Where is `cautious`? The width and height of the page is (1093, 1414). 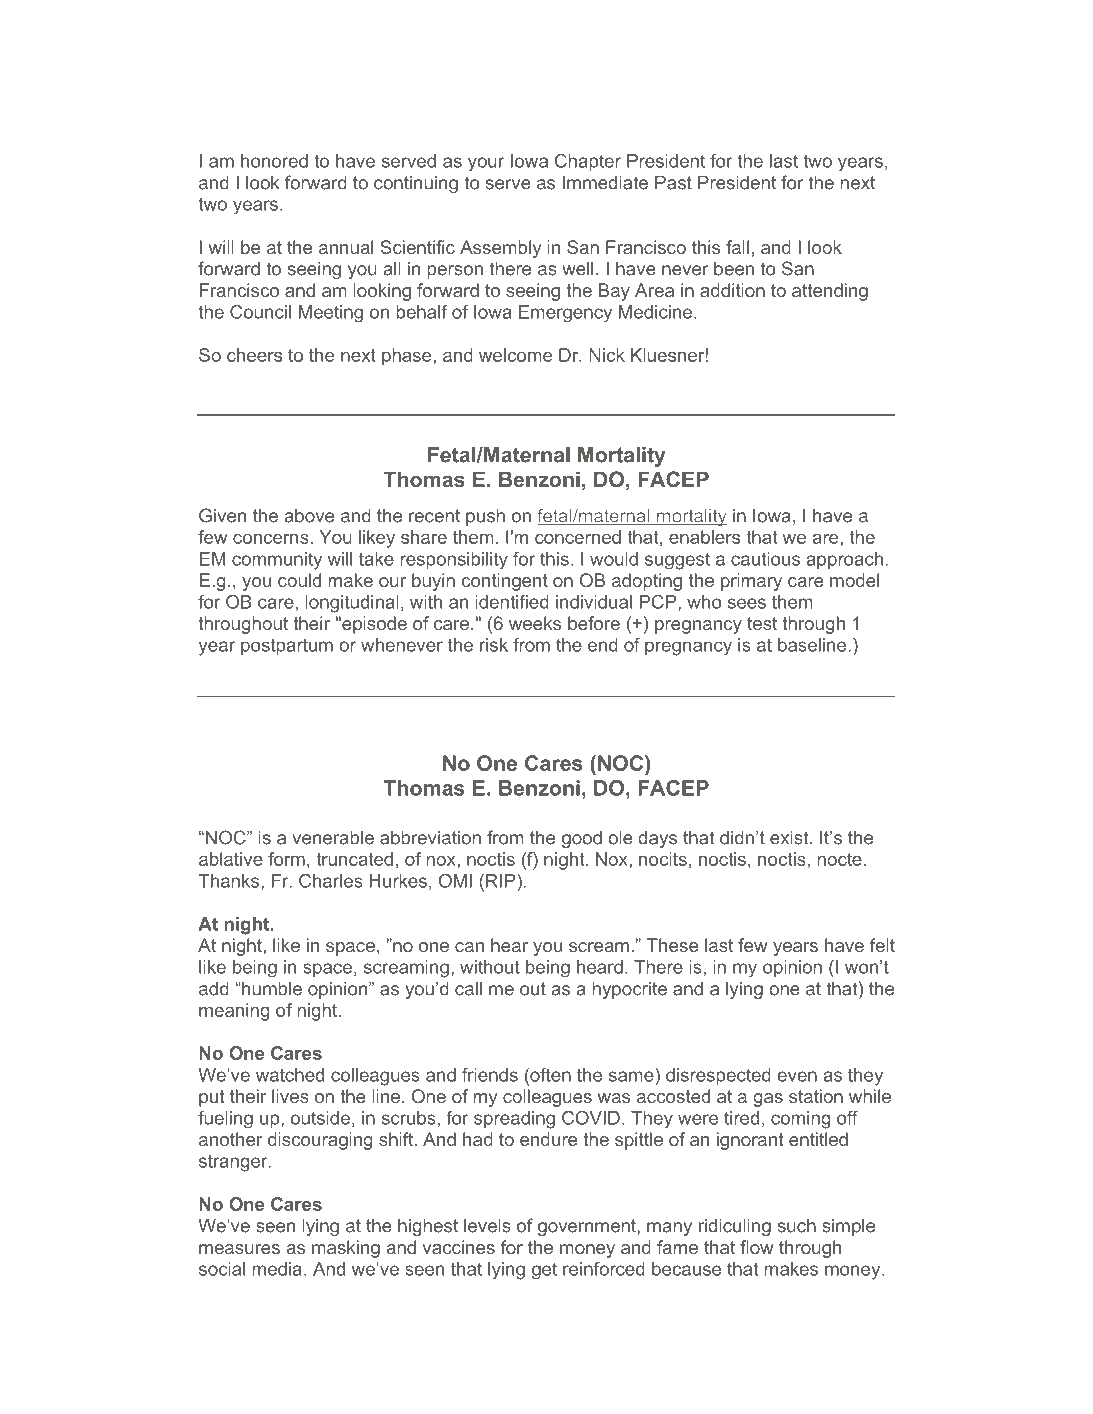 cautious is located at coordinates (765, 559).
